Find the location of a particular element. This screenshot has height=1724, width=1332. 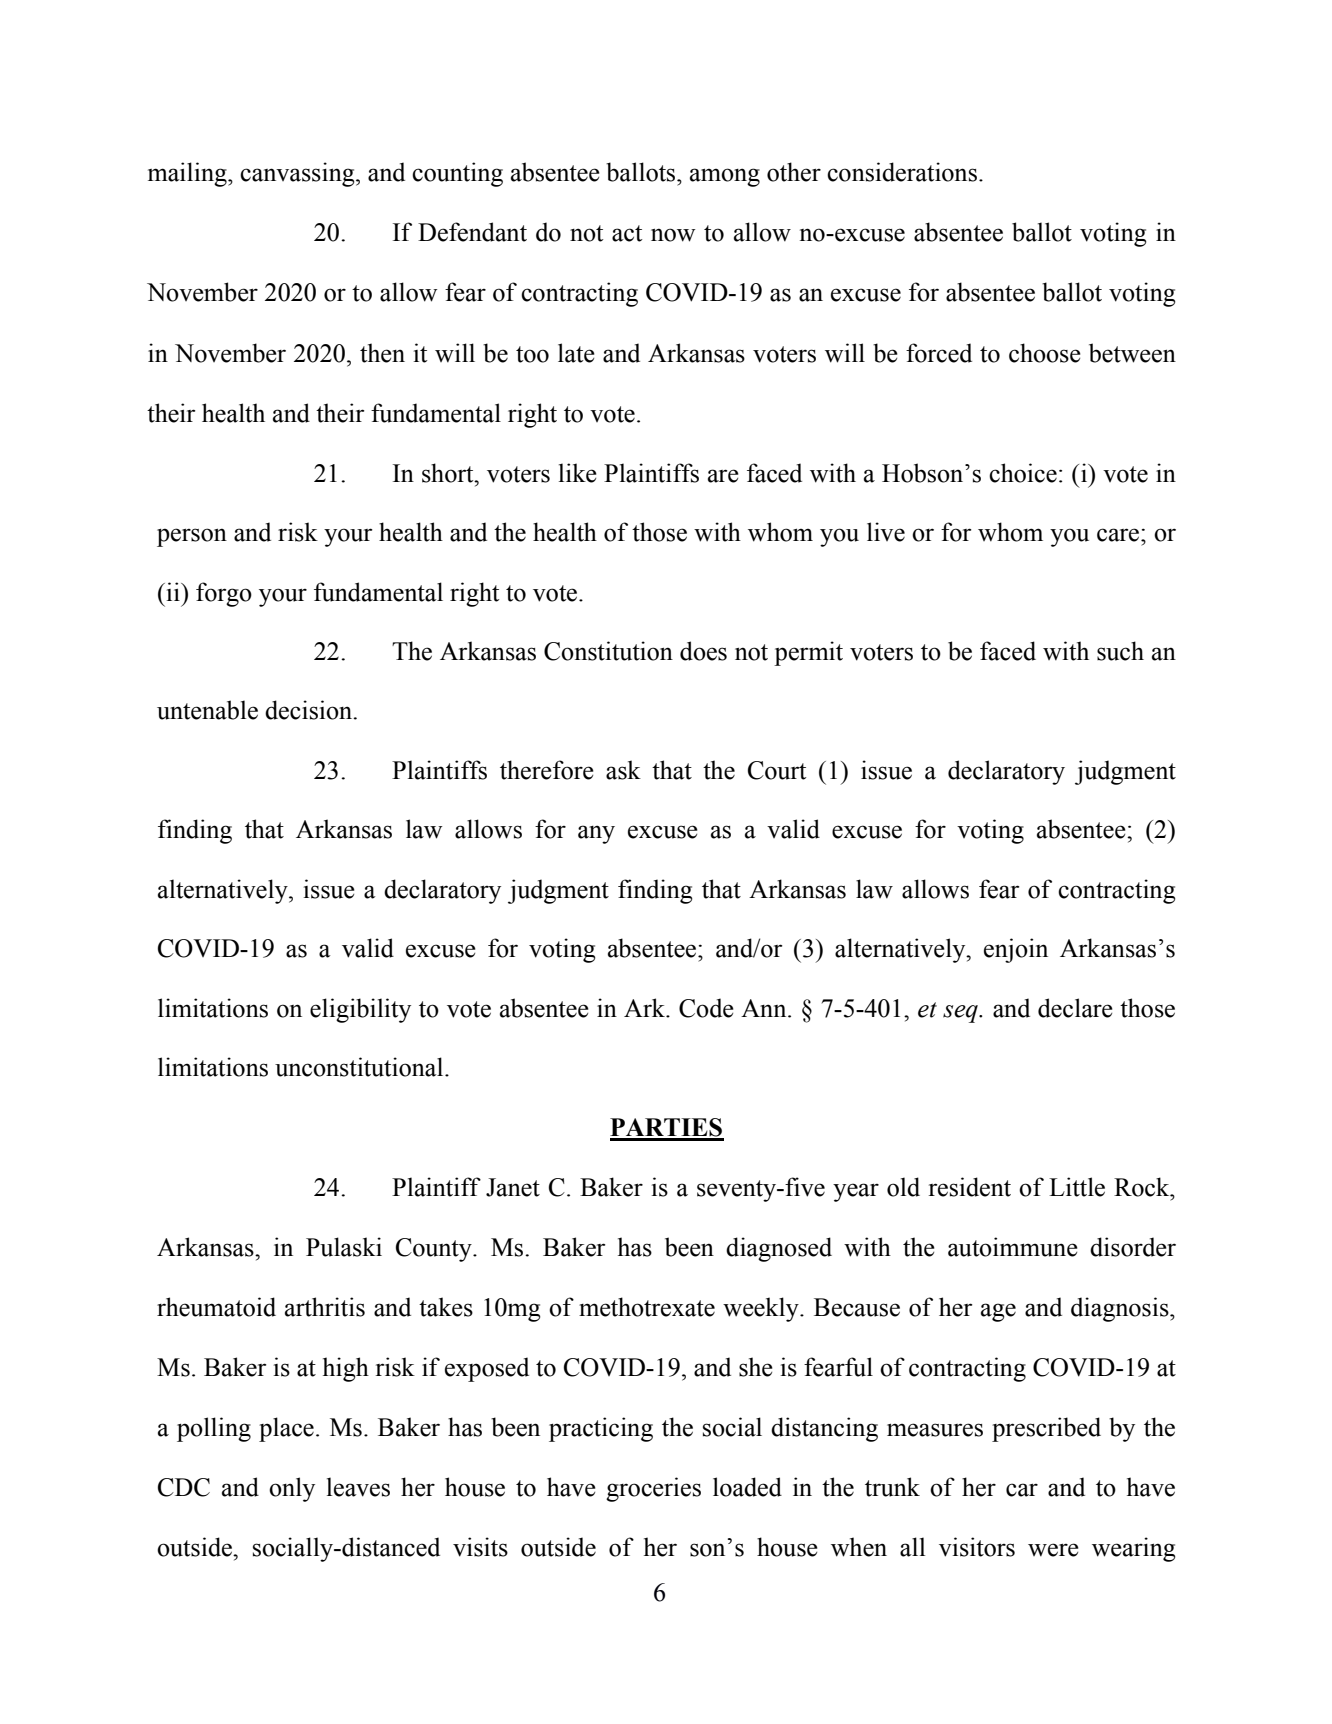

decision is located at coordinates (310, 710).
